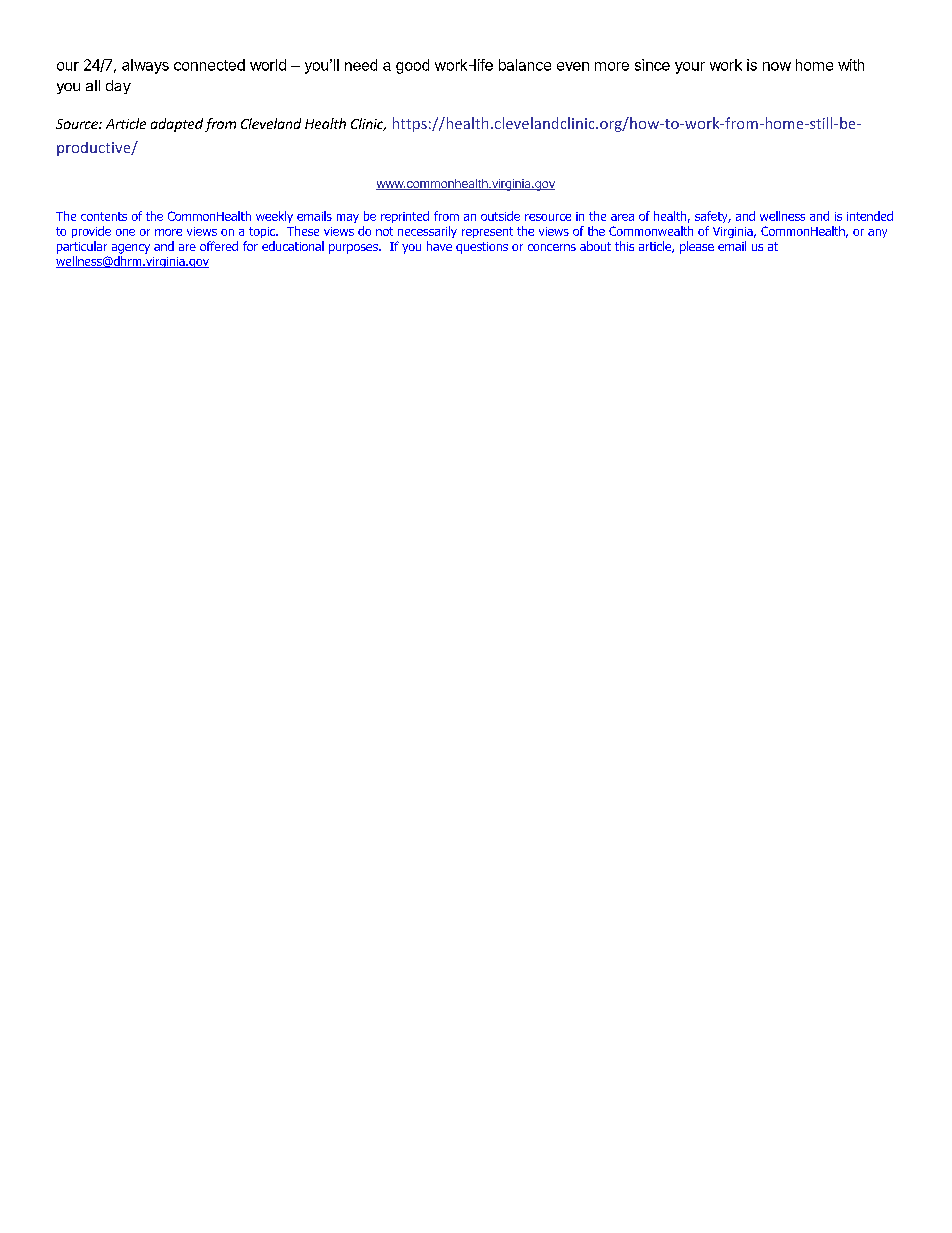 The height and width of the screenshot is (1233, 952). Describe the element at coordinates (777, 66) in the screenshot. I see `now` at that location.
